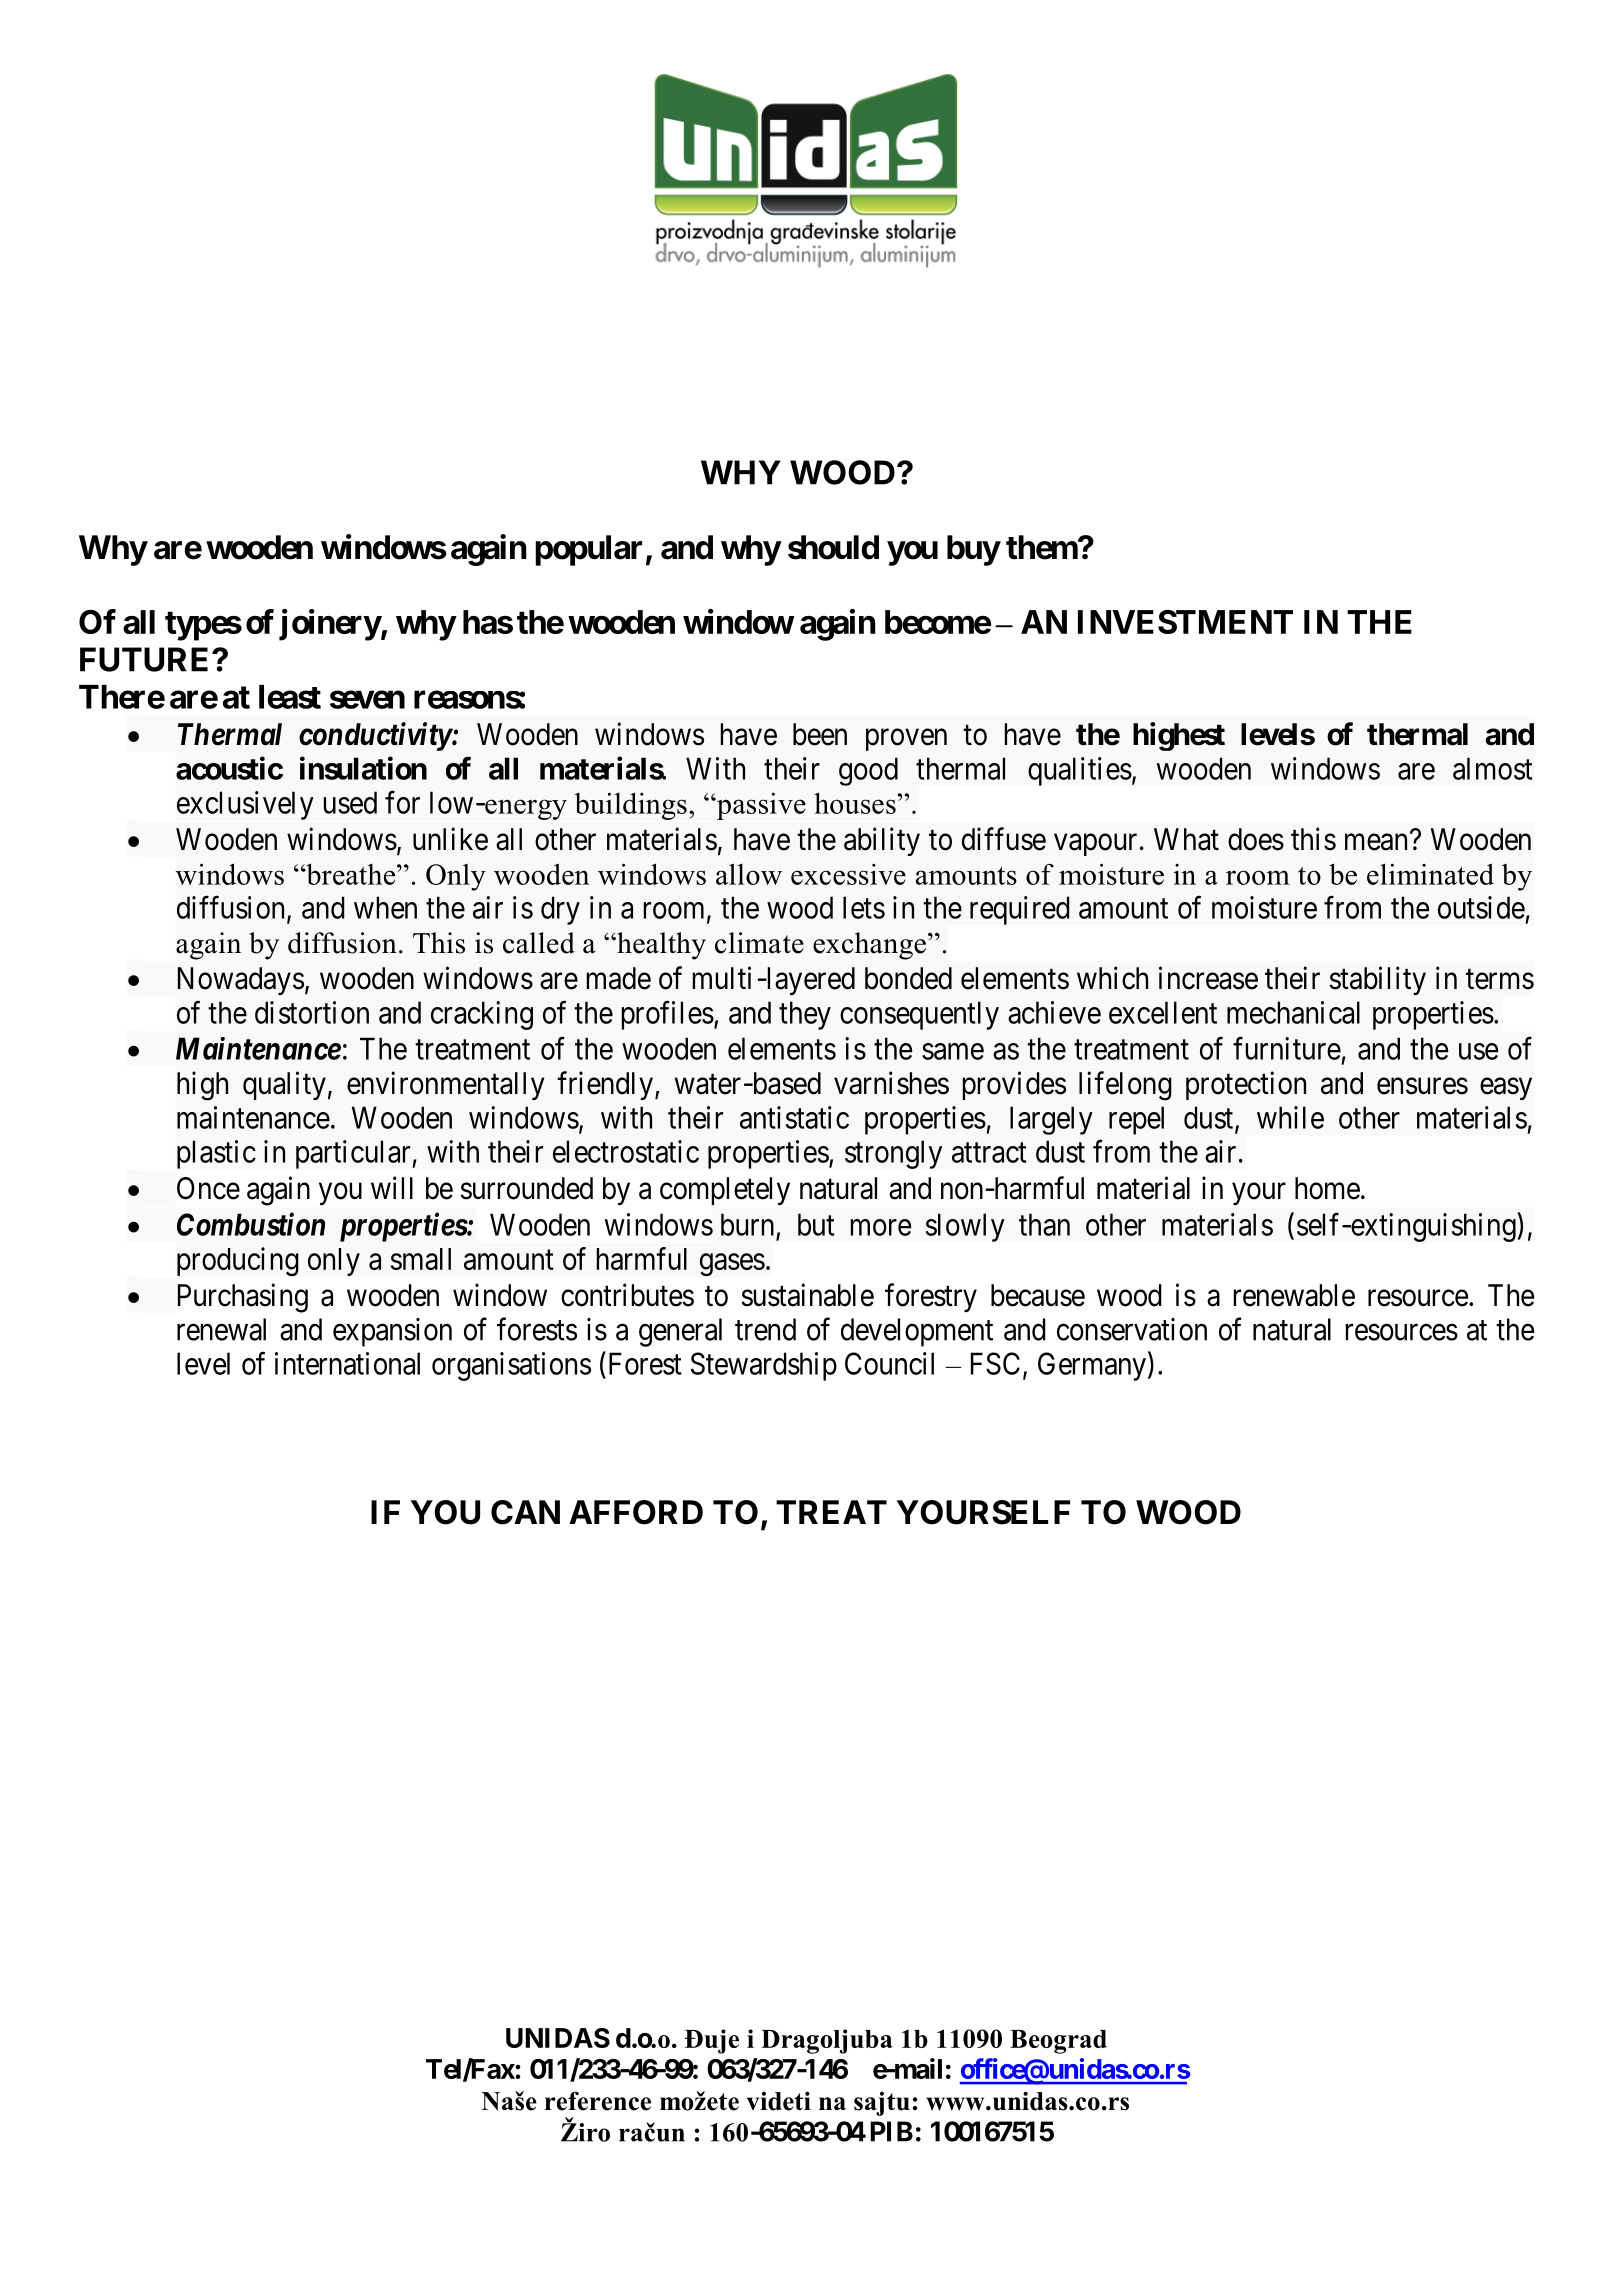 This document has height=2280, width=1612. What do you see at coordinates (1294, 1295) in the document?
I see `renewable` at bounding box center [1294, 1295].
